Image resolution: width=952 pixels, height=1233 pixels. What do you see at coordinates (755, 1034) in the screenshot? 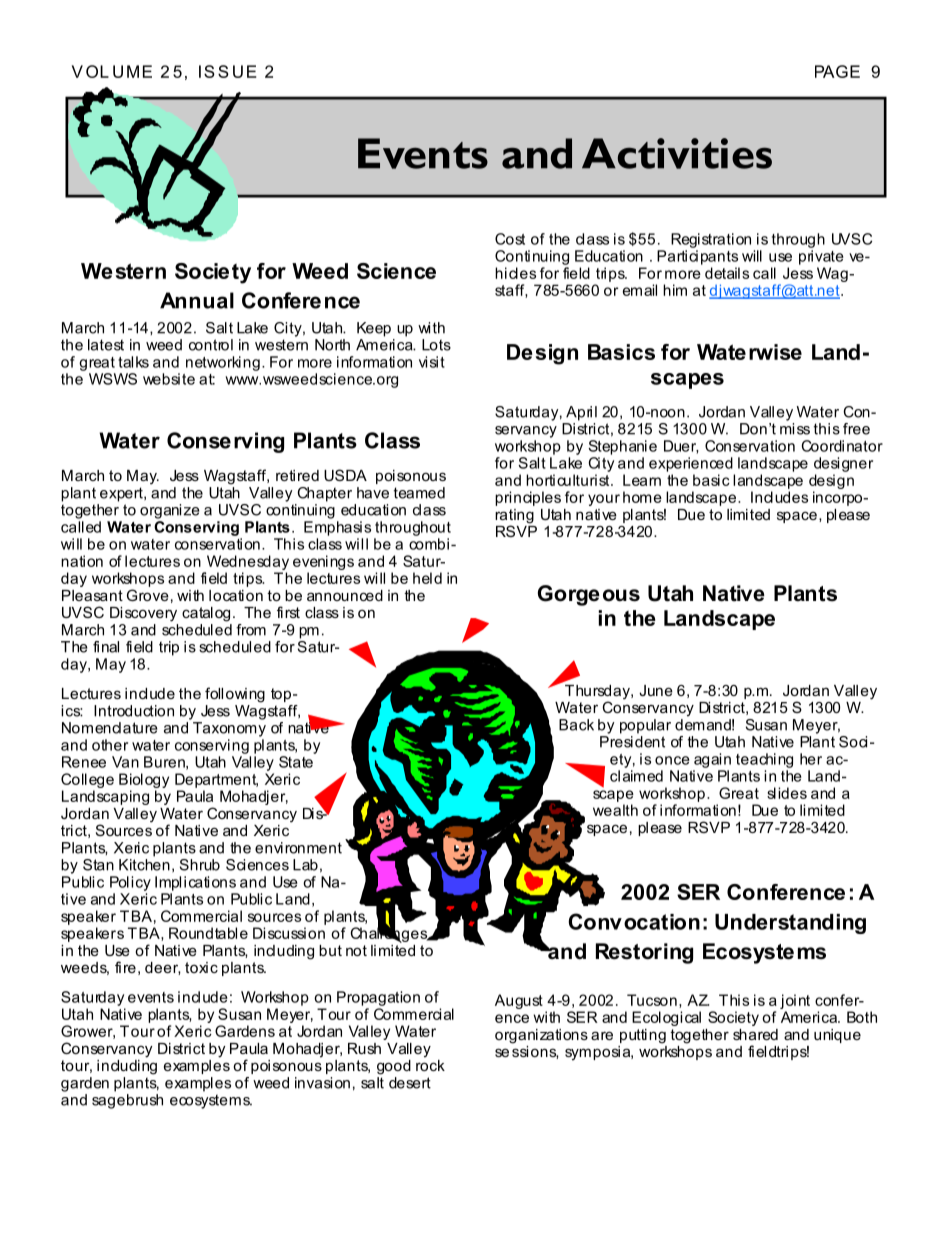
I see `shared` at bounding box center [755, 1034].
